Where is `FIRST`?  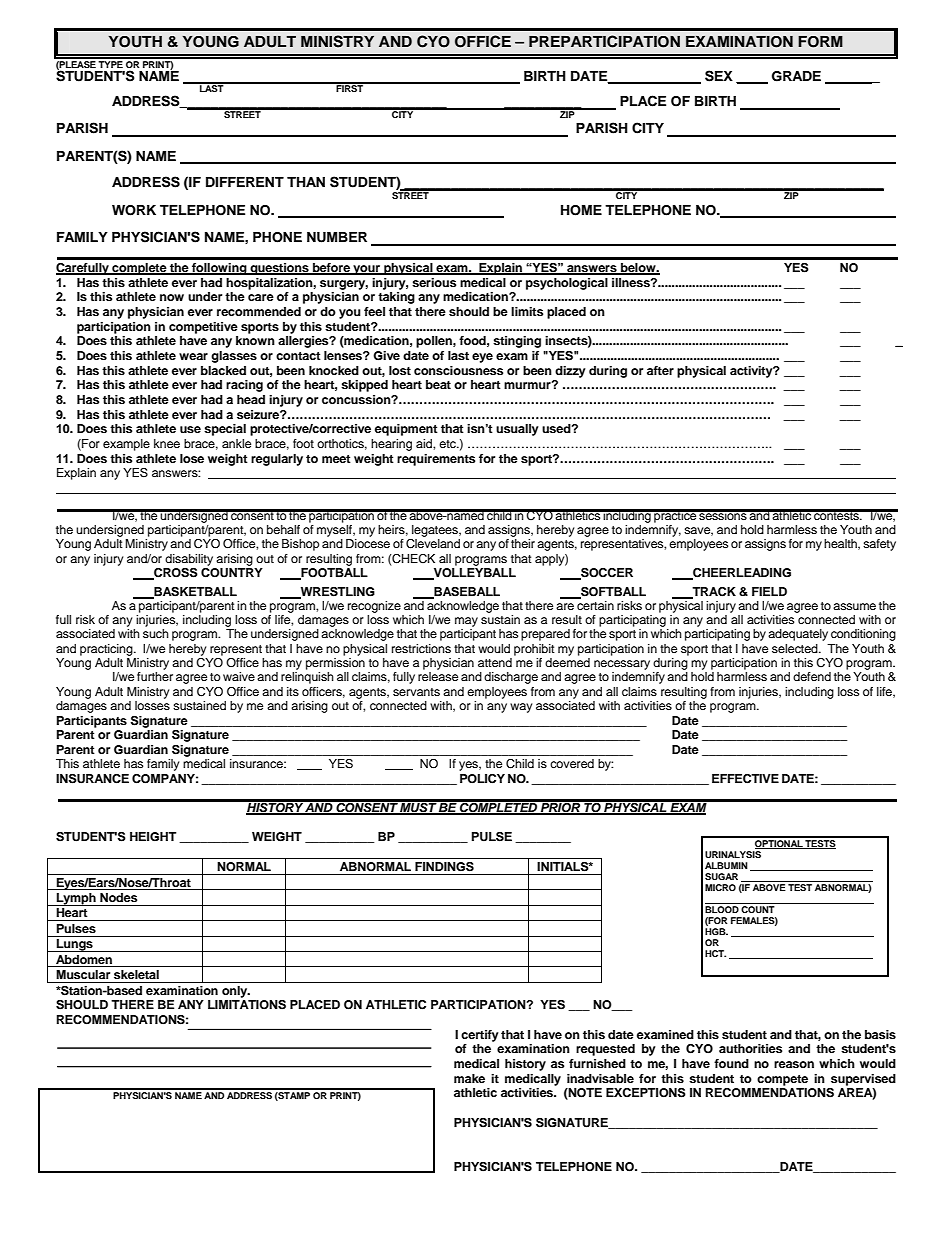 FIRST is located at coordinates (349, 87).
